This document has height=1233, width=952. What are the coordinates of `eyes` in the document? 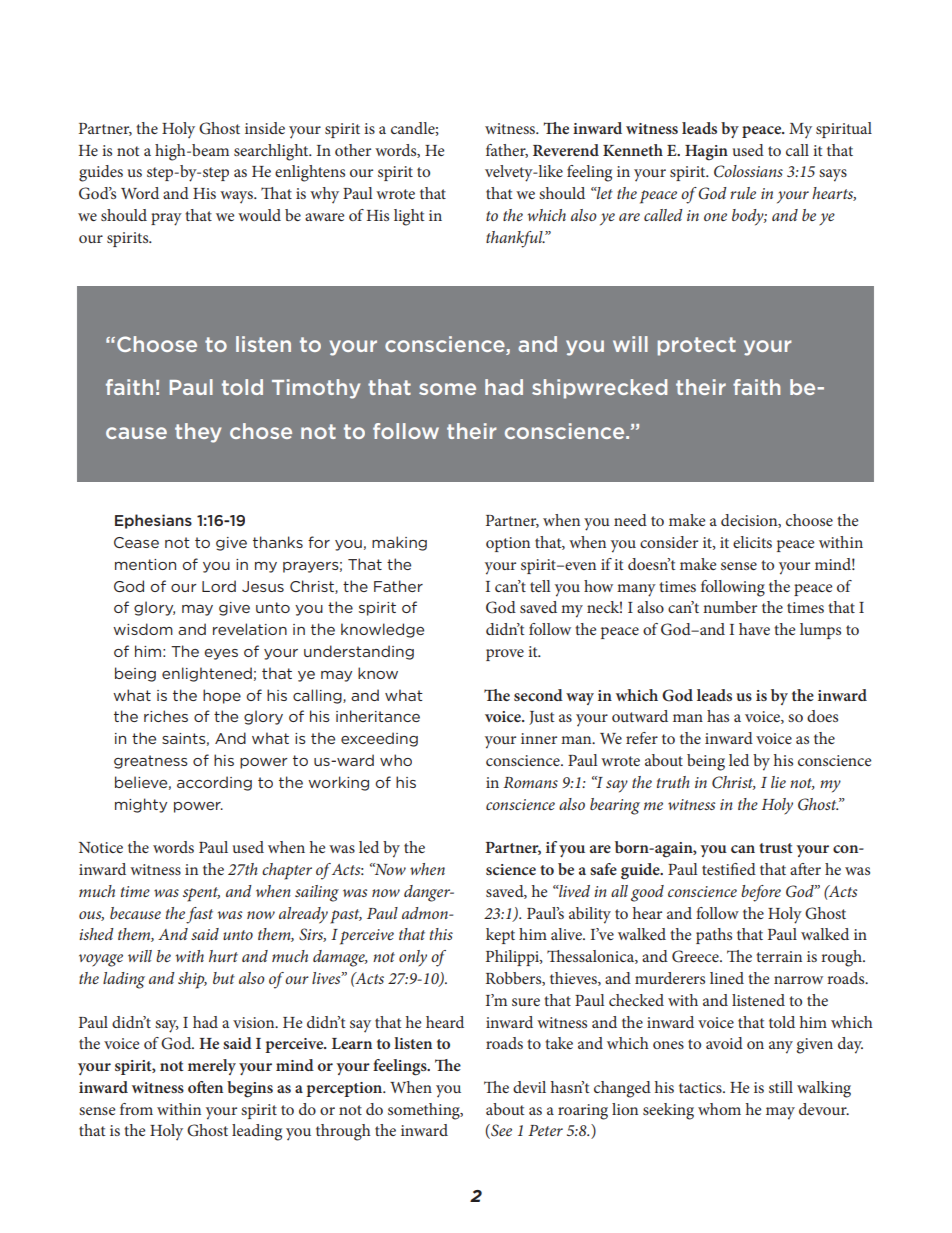 It's located at (221, 654).
